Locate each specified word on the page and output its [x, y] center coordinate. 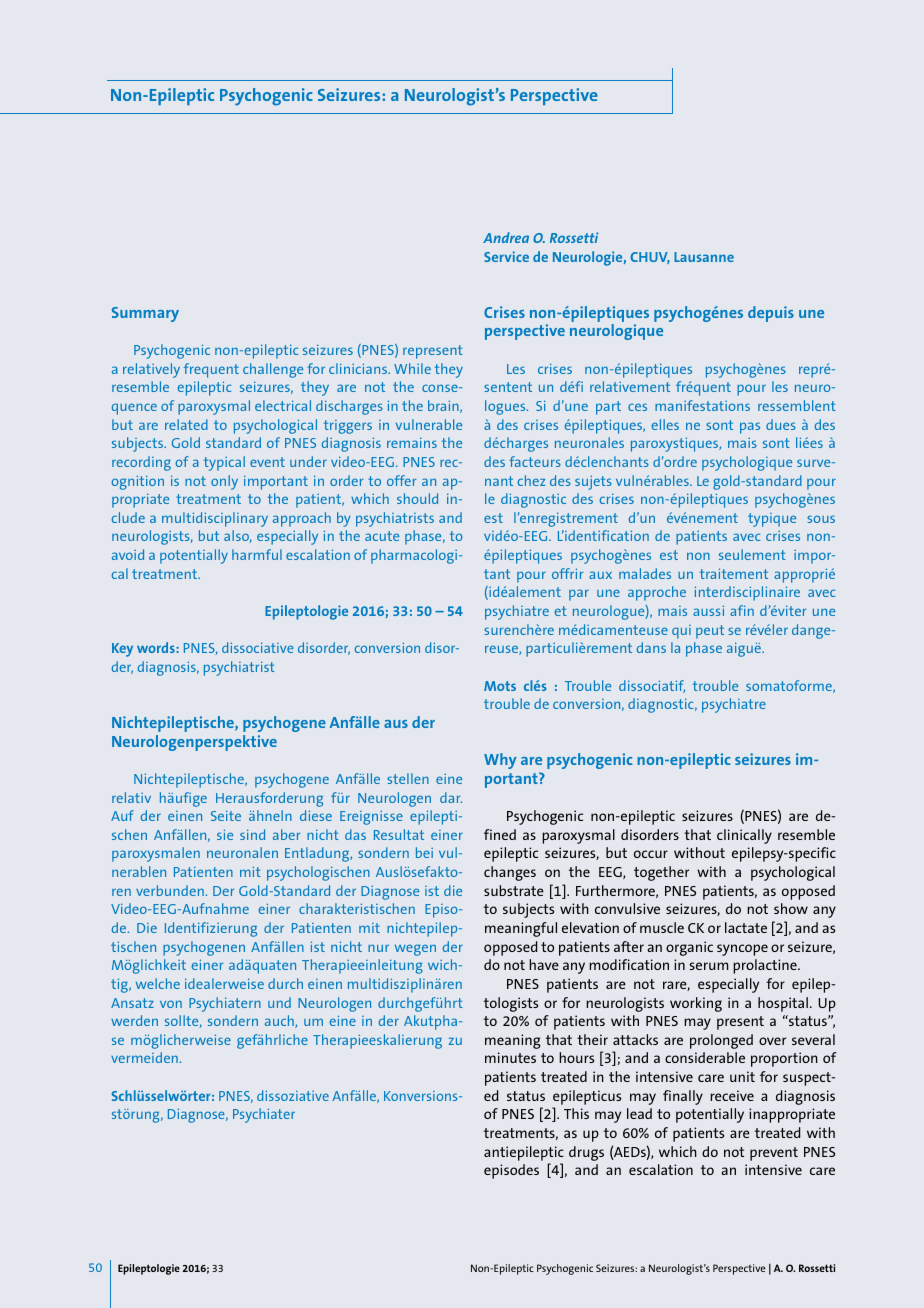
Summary [145, 314]
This [576, 1113]
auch [280, 1021]
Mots [500, 686]
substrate [514, 890]
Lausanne [704, 257]
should [417, 498]
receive [732, 1095]
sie [225, 834]
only [224, 482]
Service [506, 256]
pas [750, 428]
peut [710, 632]
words [157, 647]
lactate [746, 927]
